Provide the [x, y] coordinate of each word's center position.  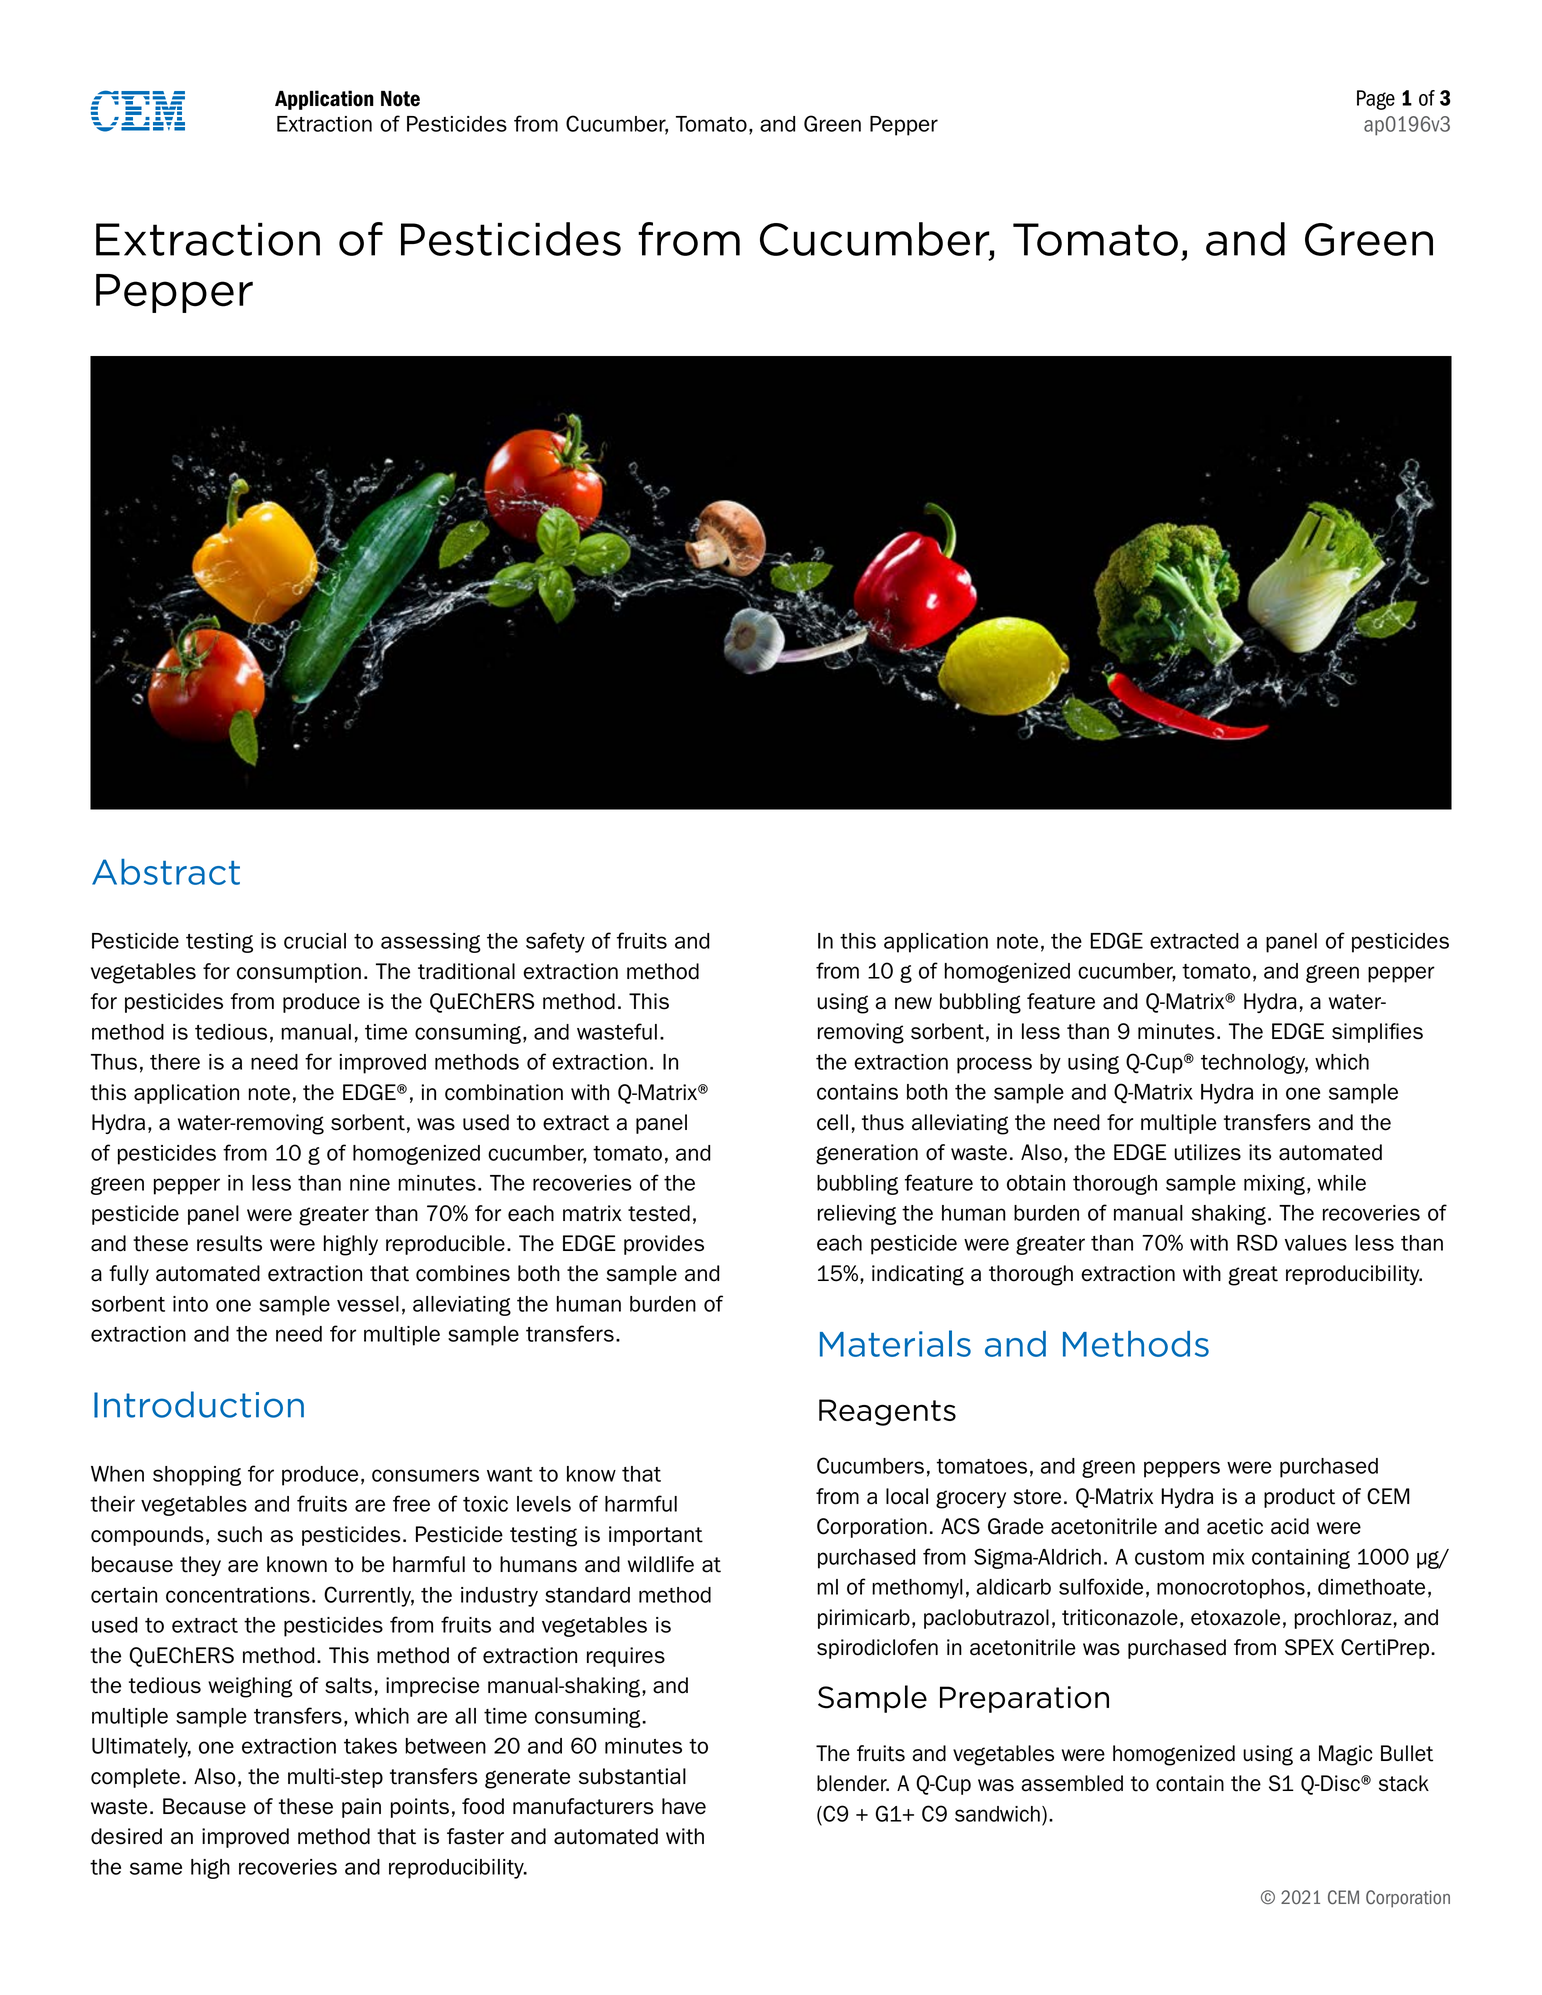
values [1316, 1243]
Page [1376, 100]
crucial [315, 941]
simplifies [1377, 1033]
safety [555, 942]
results [229, 1243]
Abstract [166, 872]
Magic [1345, 1755]
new [913, 1003]
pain [361, 1808]
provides [664, 1245]
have [684, 1806]
